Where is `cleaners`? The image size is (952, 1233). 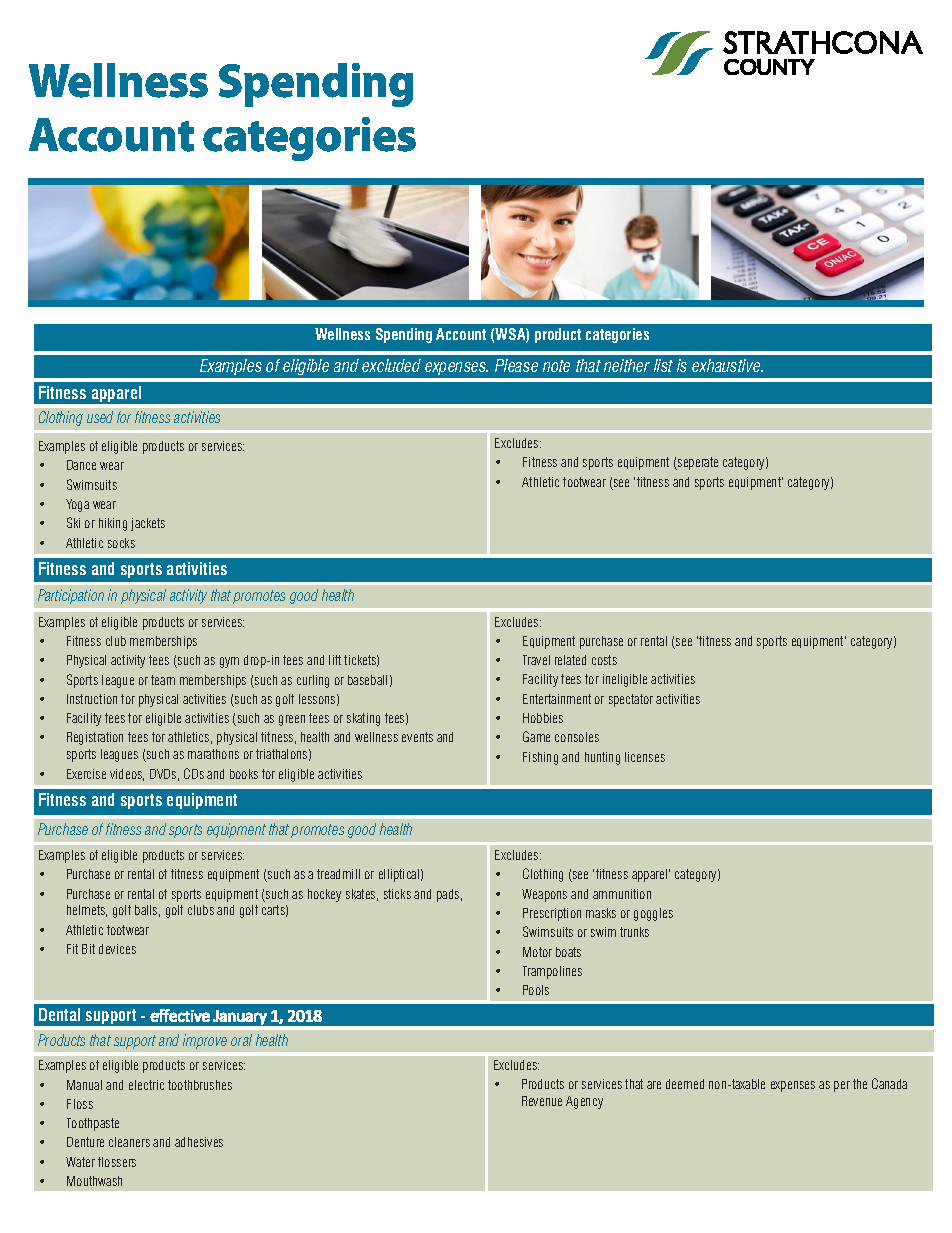 cleaners is located at coordinates (129, 1142).
